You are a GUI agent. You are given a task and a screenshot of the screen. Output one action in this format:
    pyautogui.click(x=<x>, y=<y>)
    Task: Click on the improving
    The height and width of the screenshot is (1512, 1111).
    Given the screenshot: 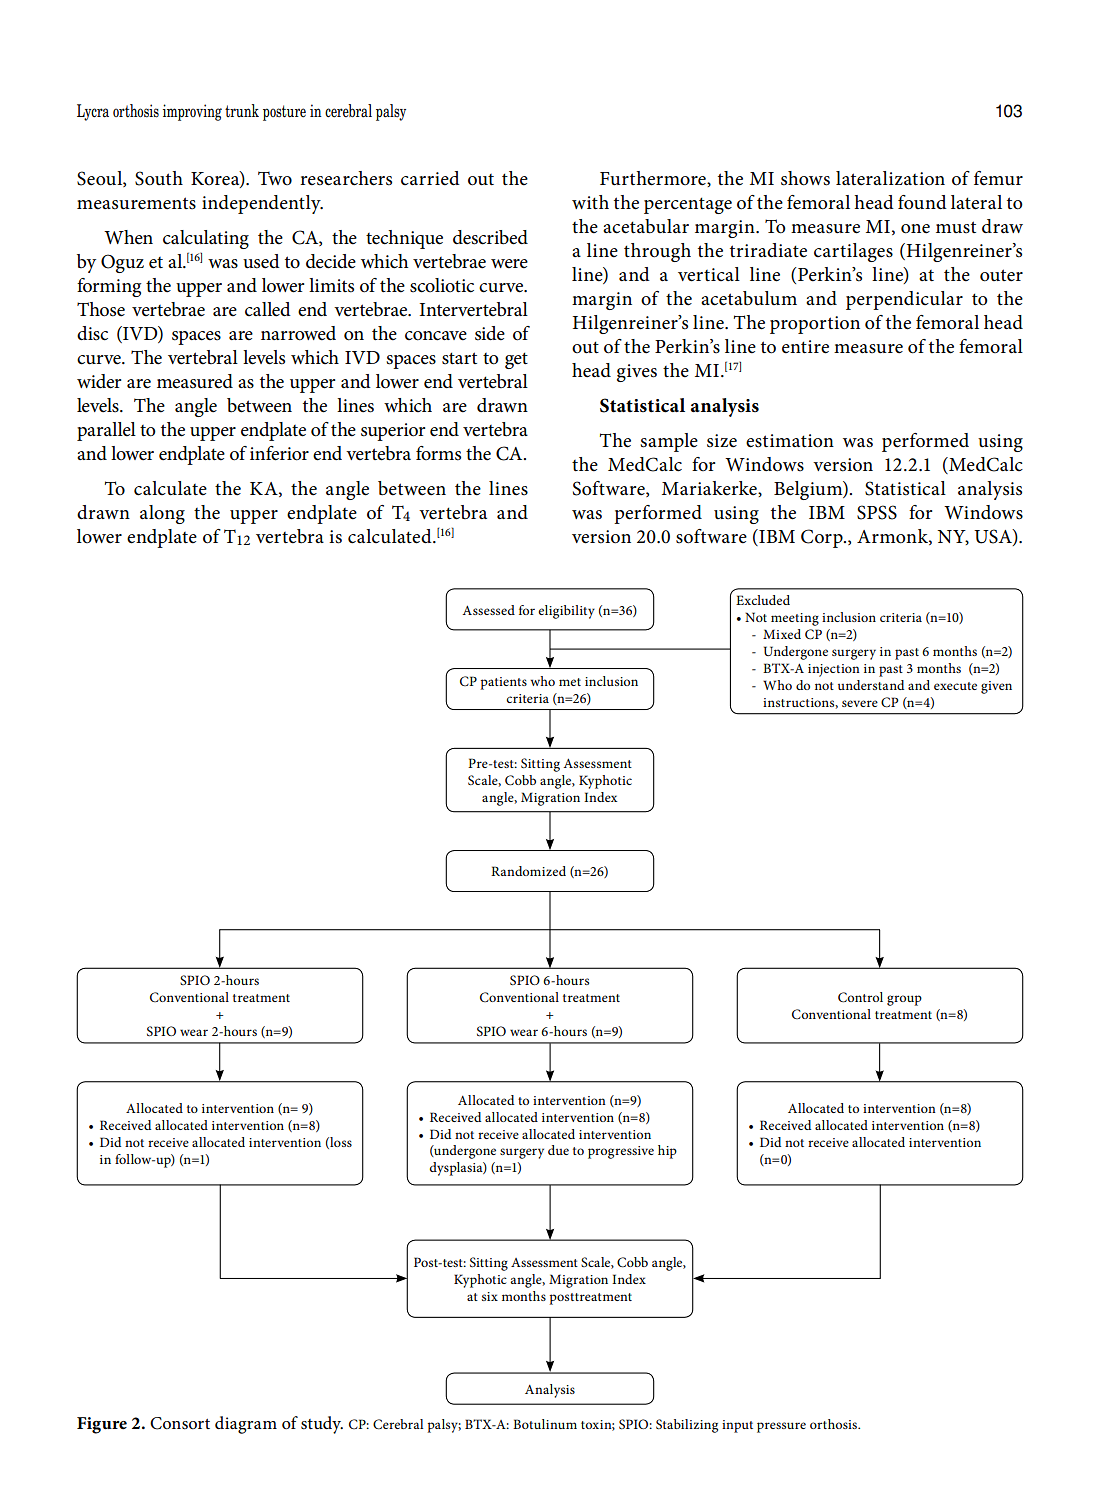 What is the action you would take?
    pyautogui.click(x=192, y=112)
